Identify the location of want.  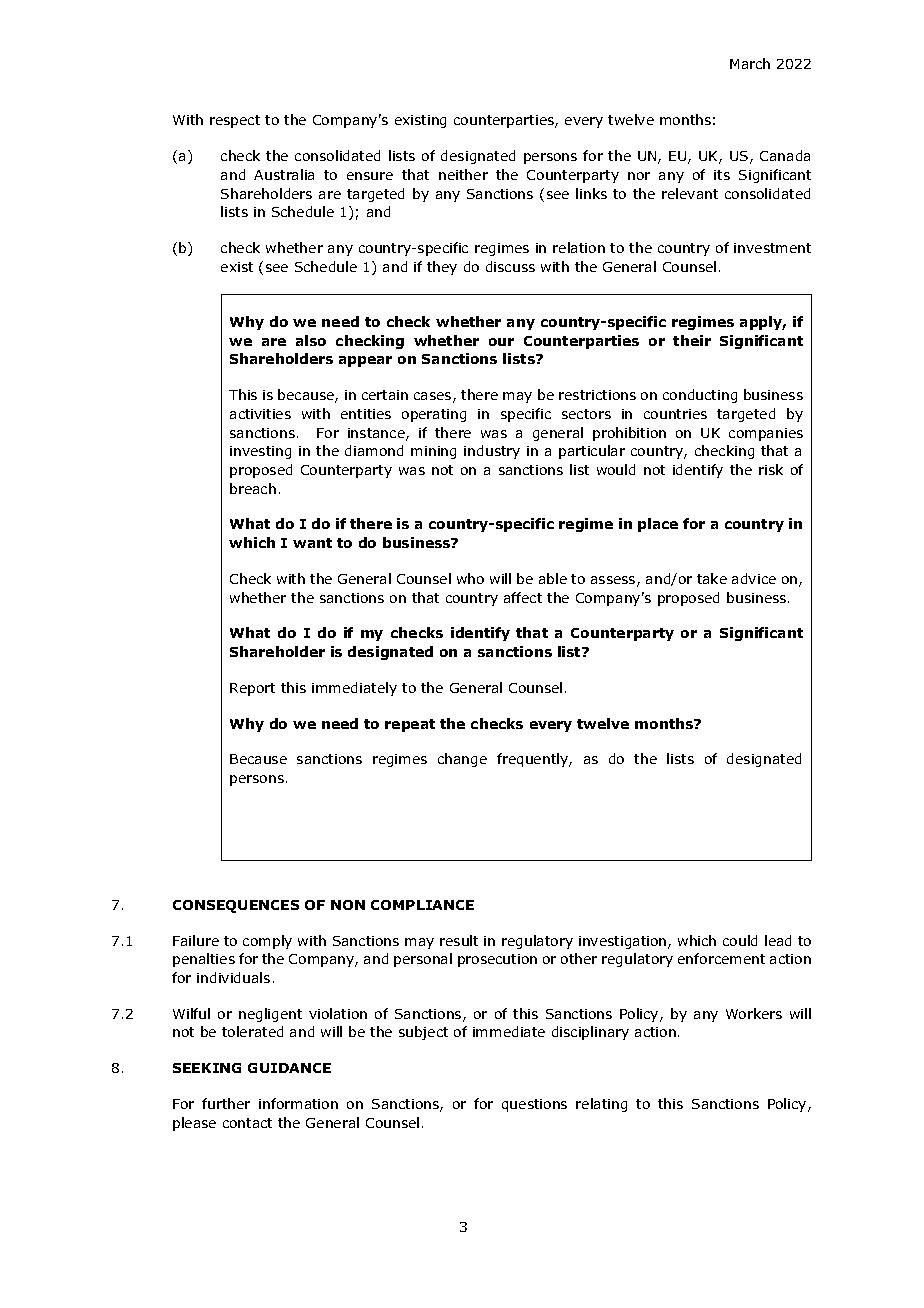
(312, 543).
